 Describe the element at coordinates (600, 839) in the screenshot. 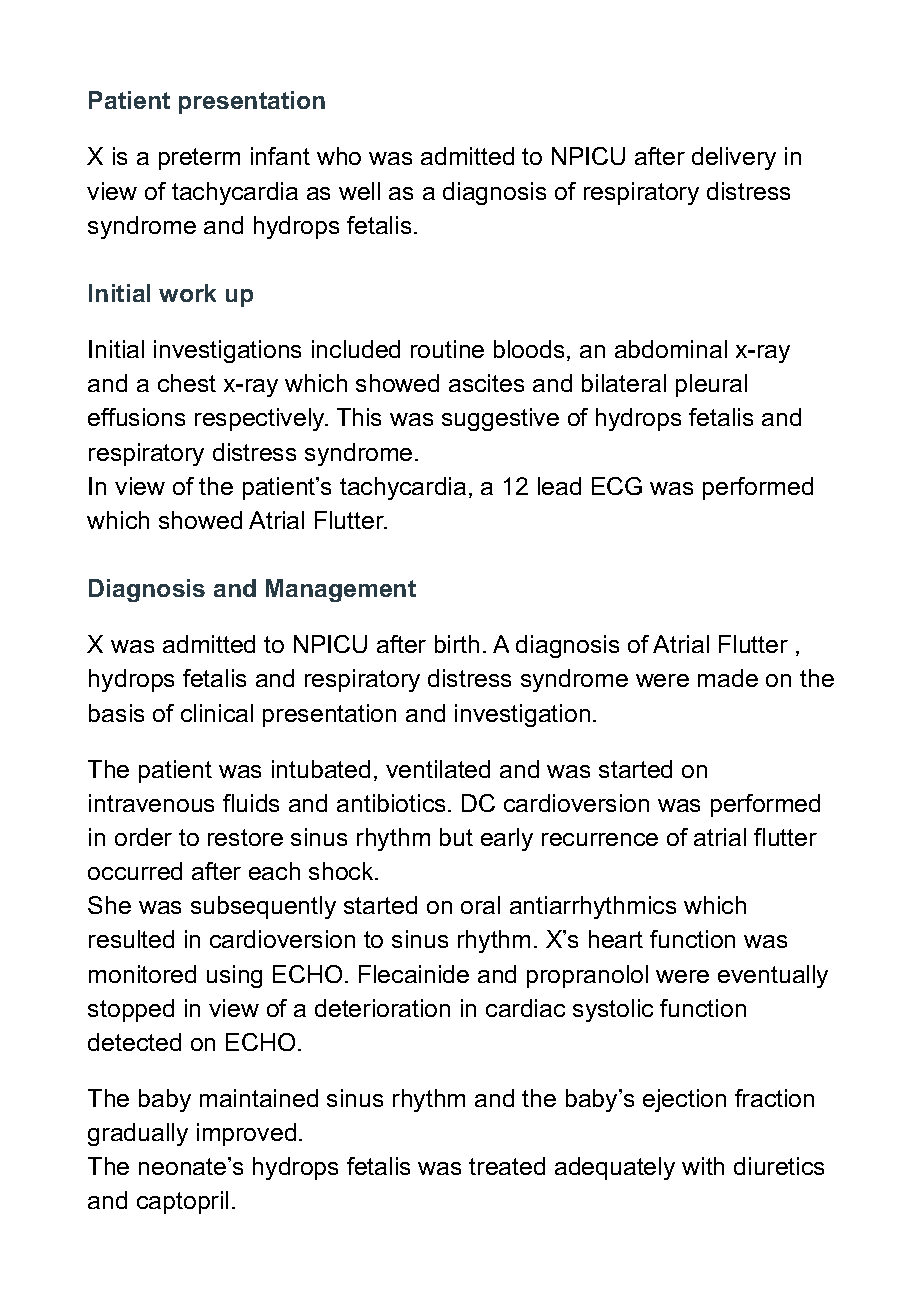

I see `recurrence` at that location.
